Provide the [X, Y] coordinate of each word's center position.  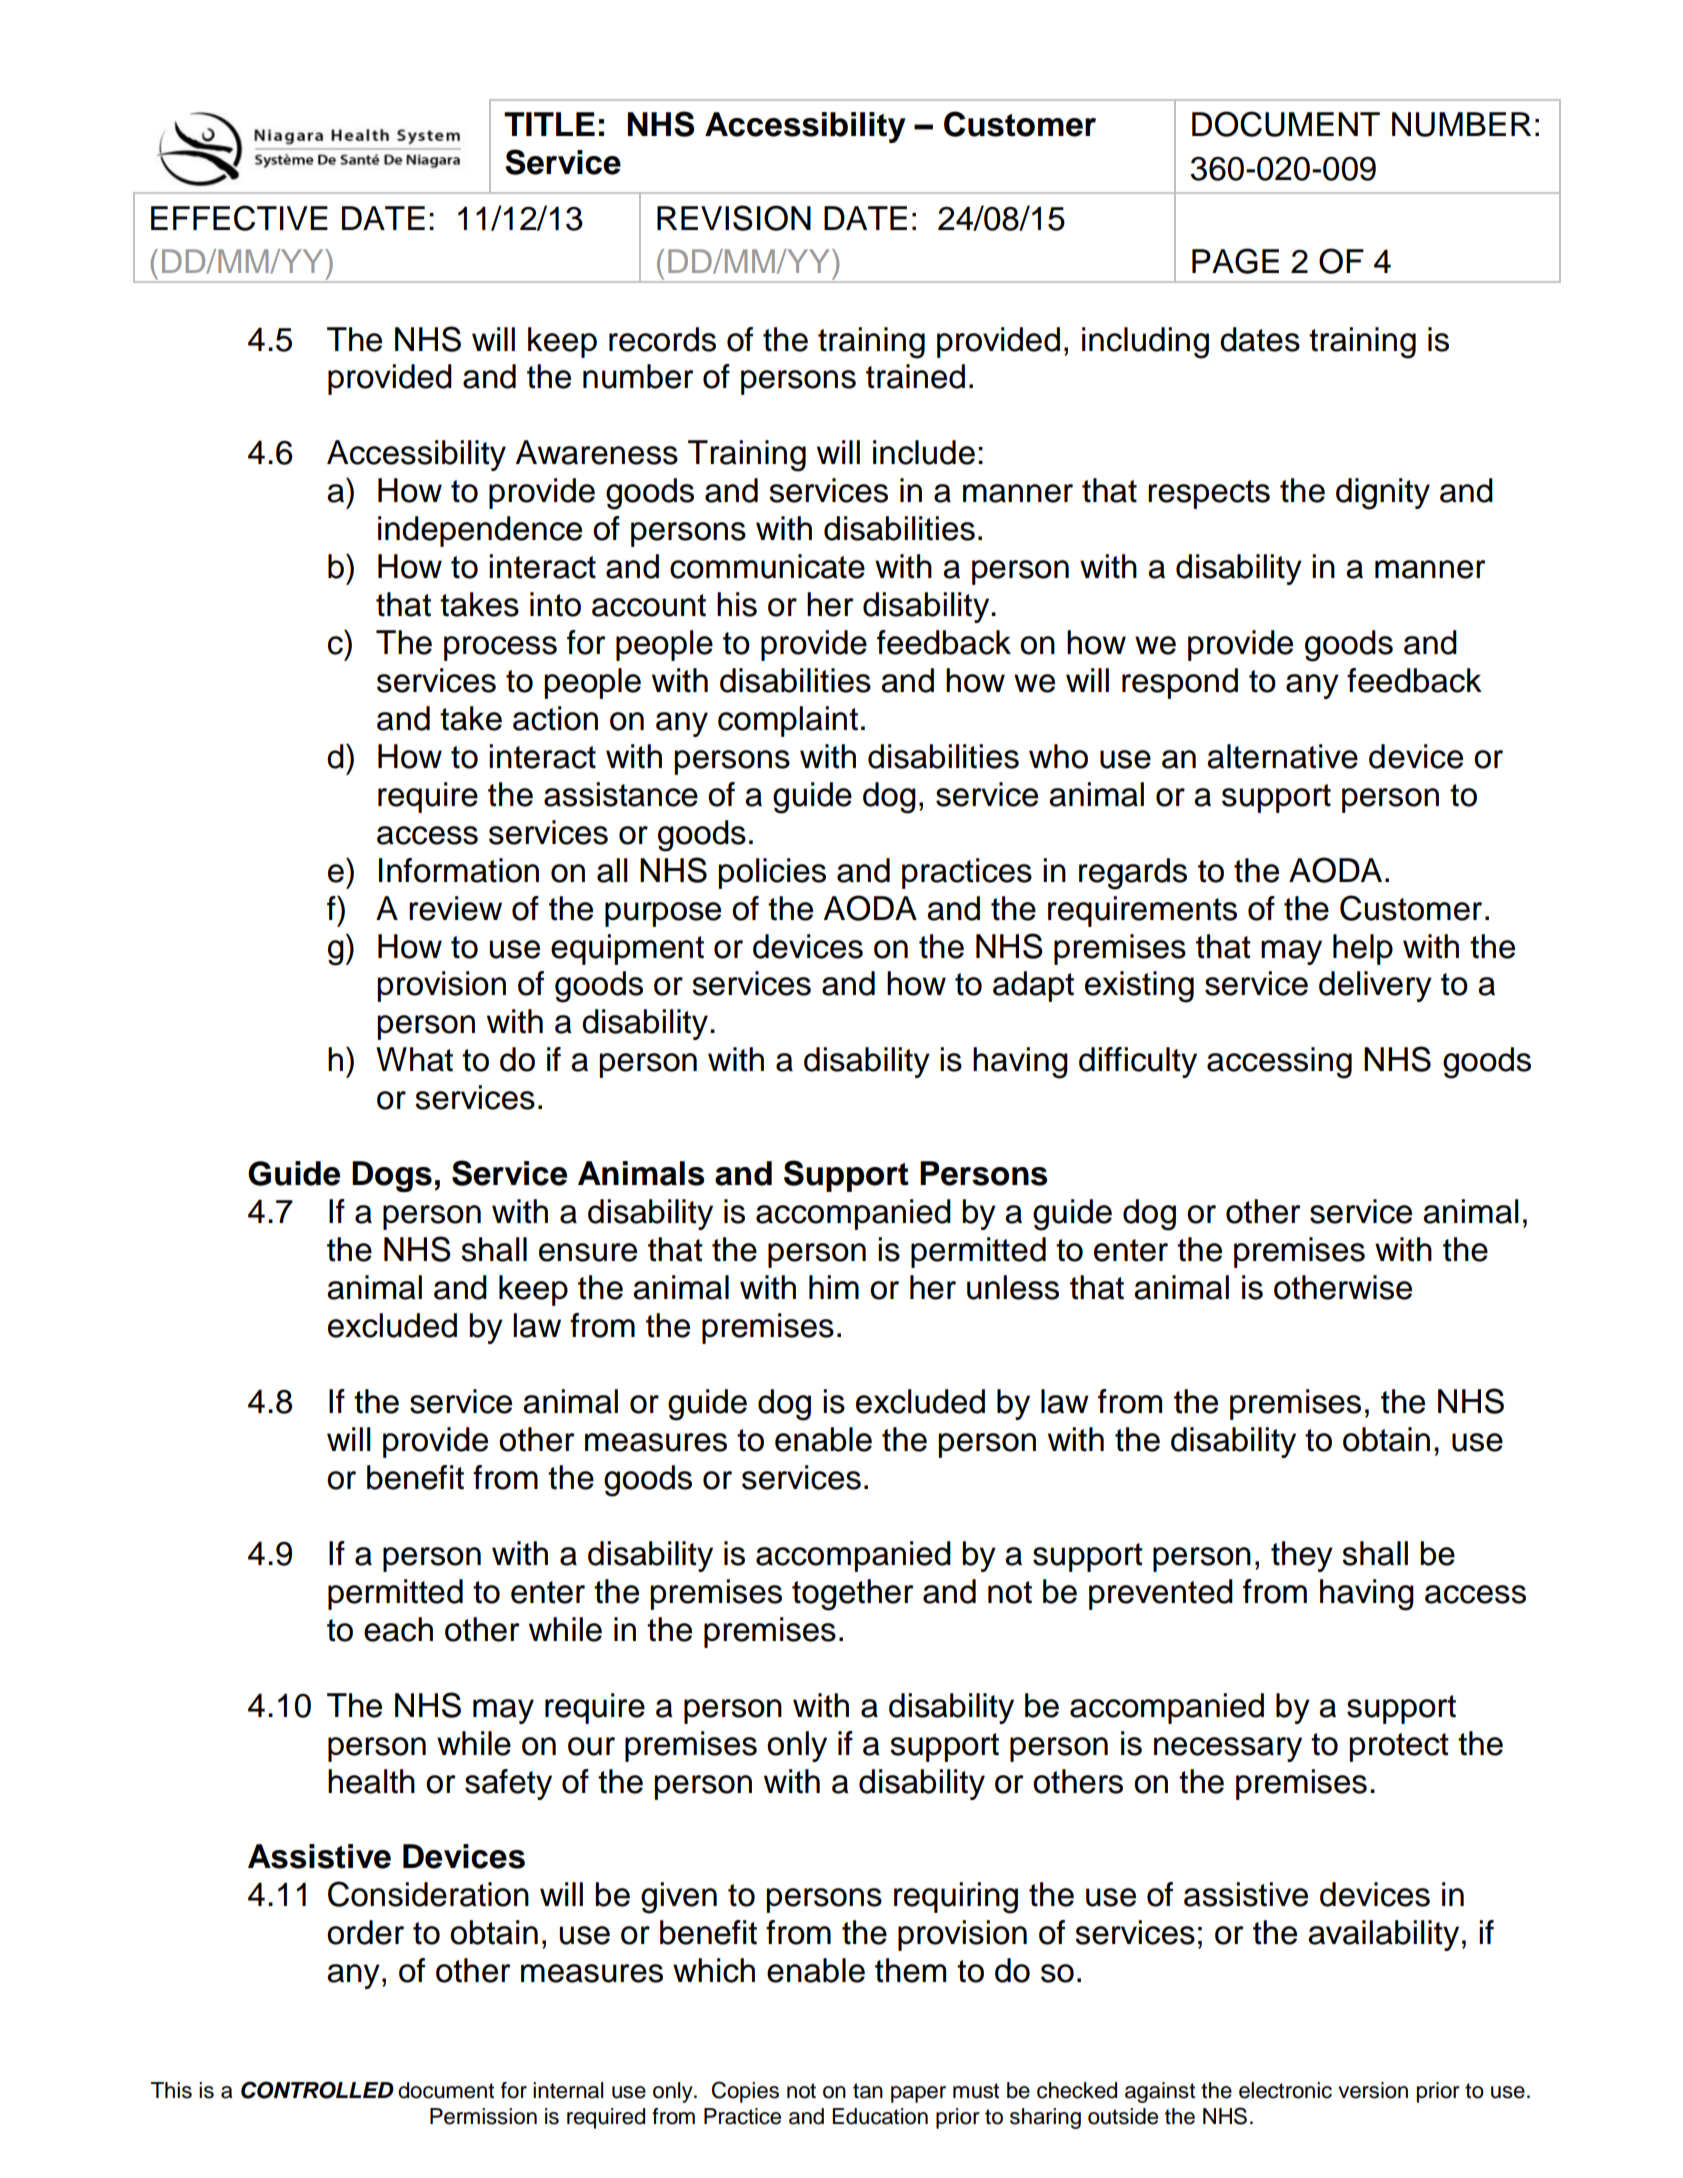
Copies [745, 2092]
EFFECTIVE [239, 218]
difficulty [1138, 1062]
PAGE [1235, 261]
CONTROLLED [317, 2090]
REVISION [734, 218]
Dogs [392, 1176]
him [834, 1287]
